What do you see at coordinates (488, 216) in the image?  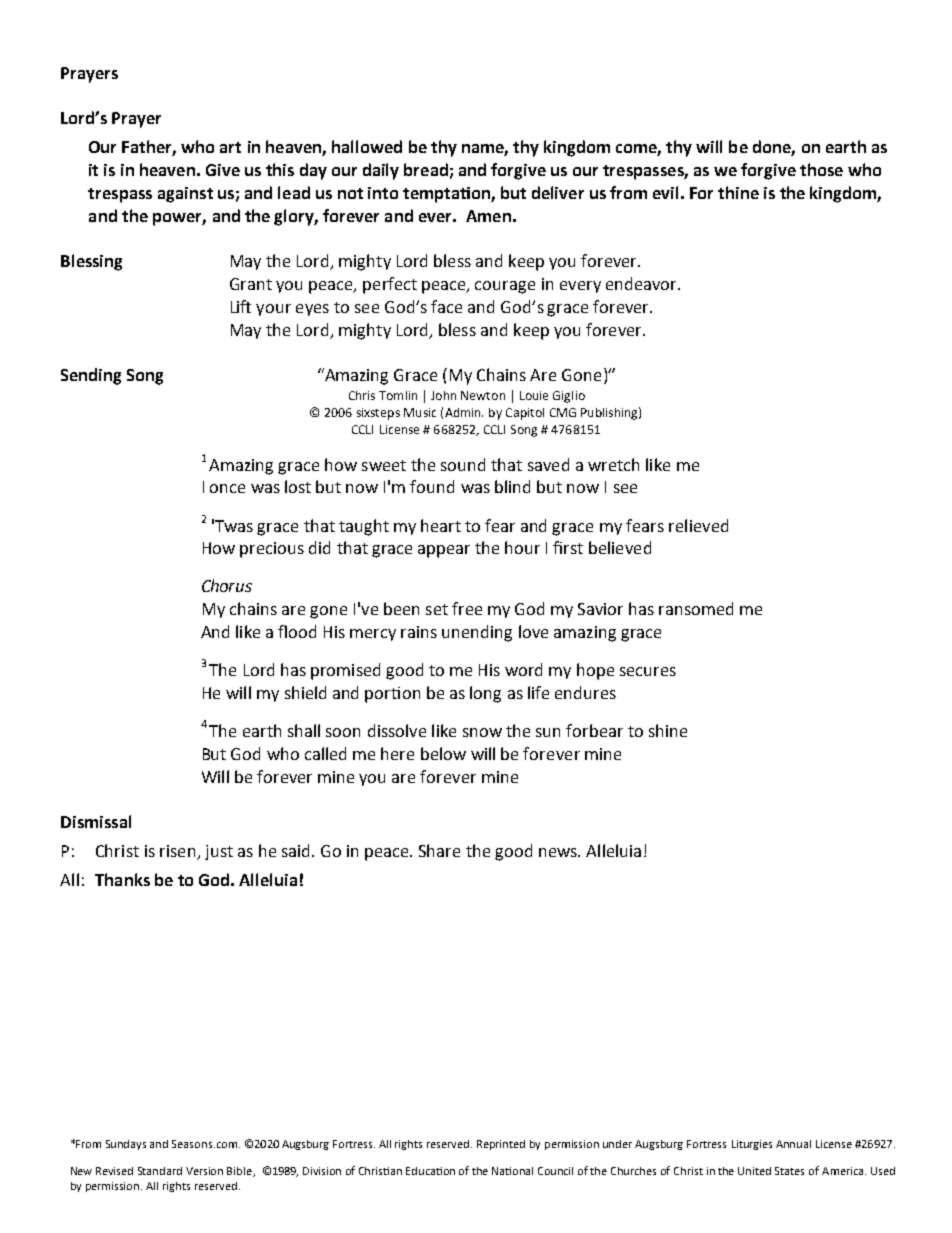 I see `Amen` at bounding box center [488, 216].
